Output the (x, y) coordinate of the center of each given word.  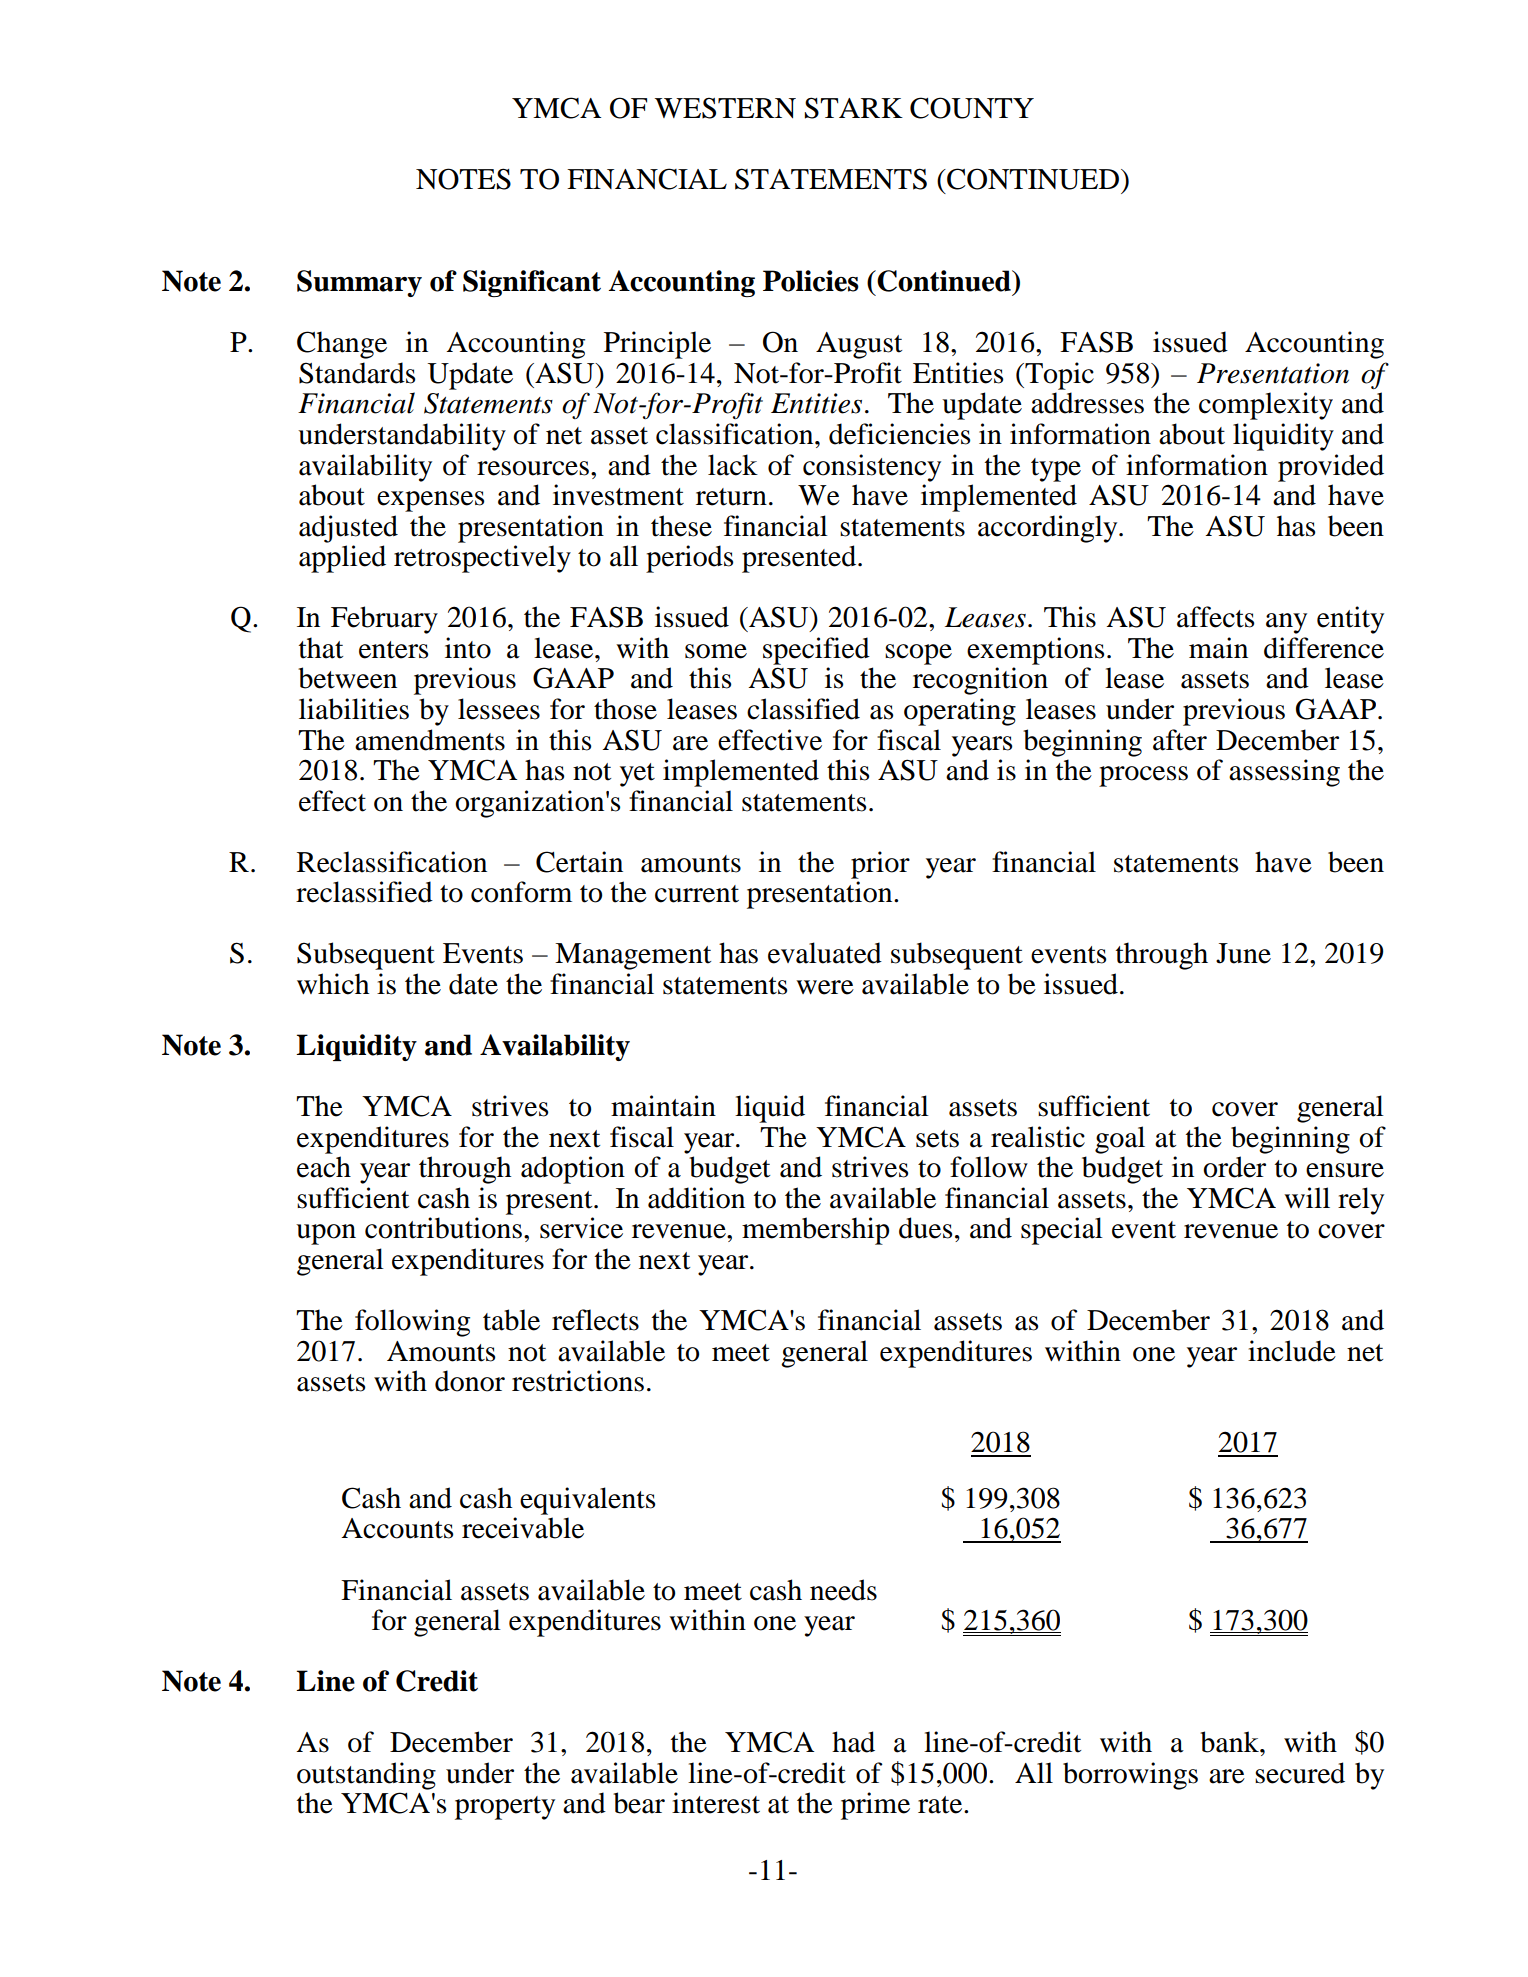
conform (521, 892)
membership (815, 1231)
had (853, 1742)
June (1243, 953)
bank (1230, 1742)
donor (470, 1381)
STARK (854, 108)
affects (1215, 617)
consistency (872, 468)
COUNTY (972, 108)
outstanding (366, 1776)
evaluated (825, 953)
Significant (532, 283)
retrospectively (482, 559)
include (1292, 1351)
